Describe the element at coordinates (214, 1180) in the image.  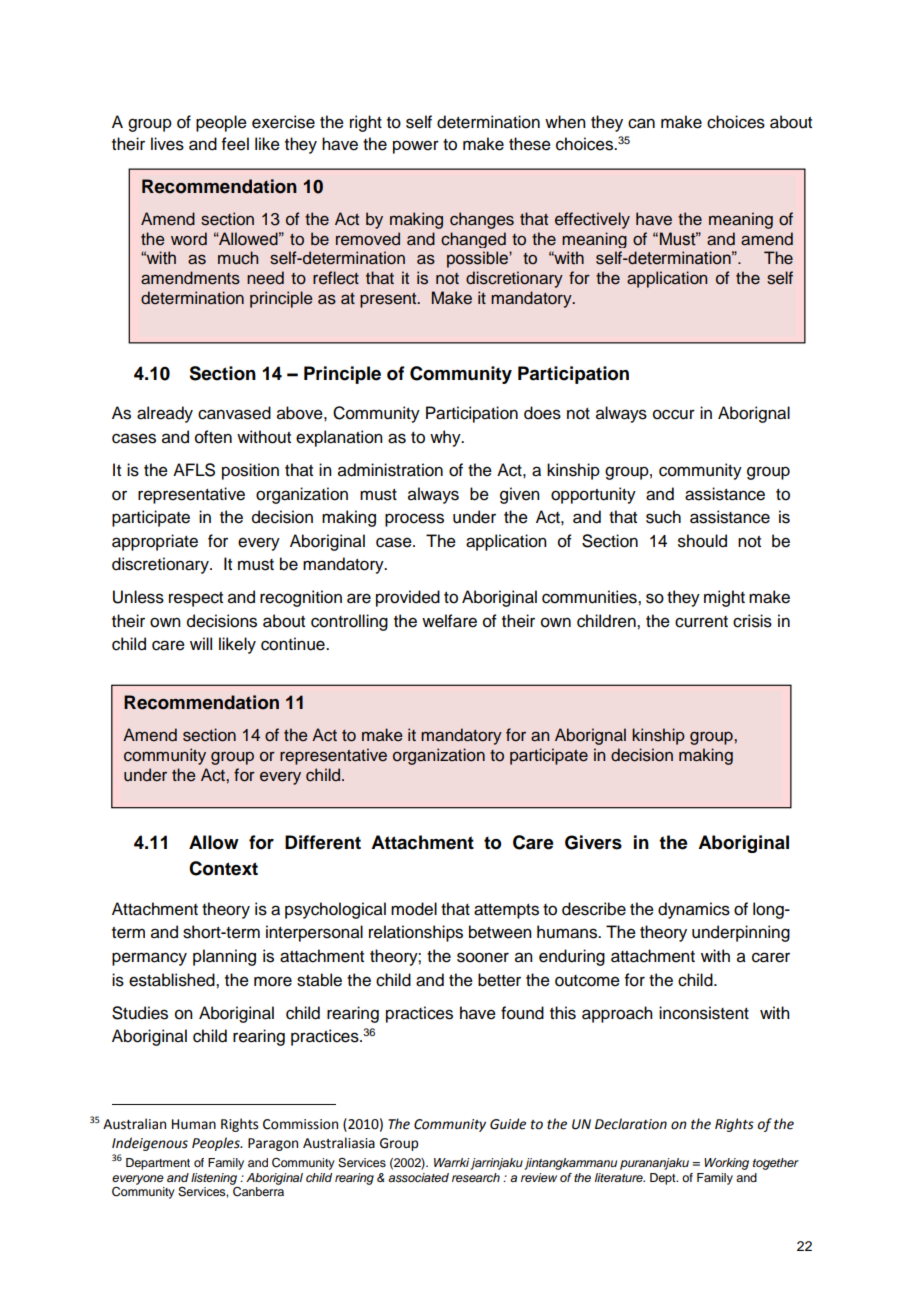
I see `listening` at that location.
